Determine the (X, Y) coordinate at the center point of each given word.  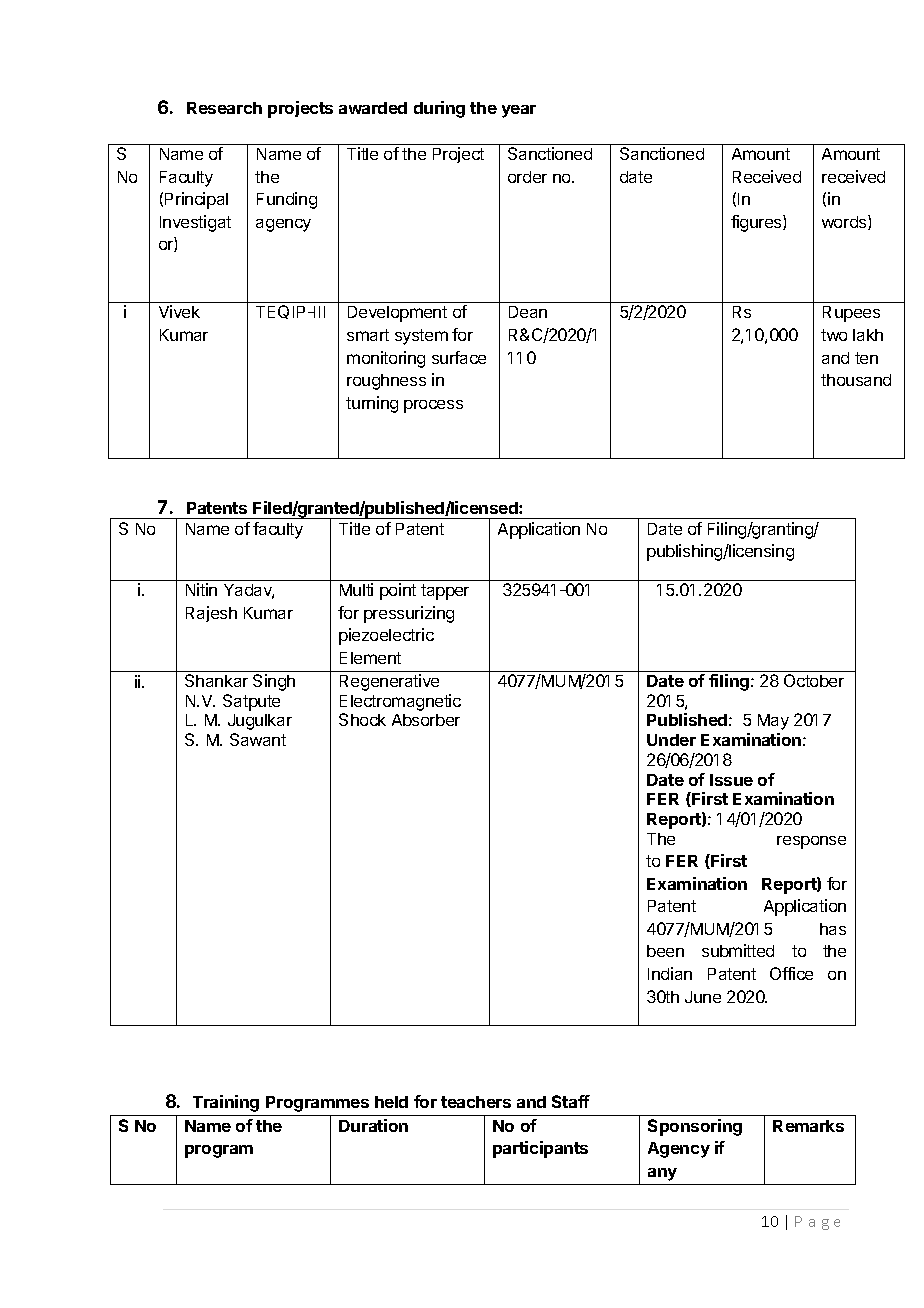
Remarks (808, 1126)
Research (224, 108)
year (519, 111)
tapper (445, 592)
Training (226, 1103)
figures (757, 223)
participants (540, 1149)
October (814, 680)
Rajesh (211, 614)
